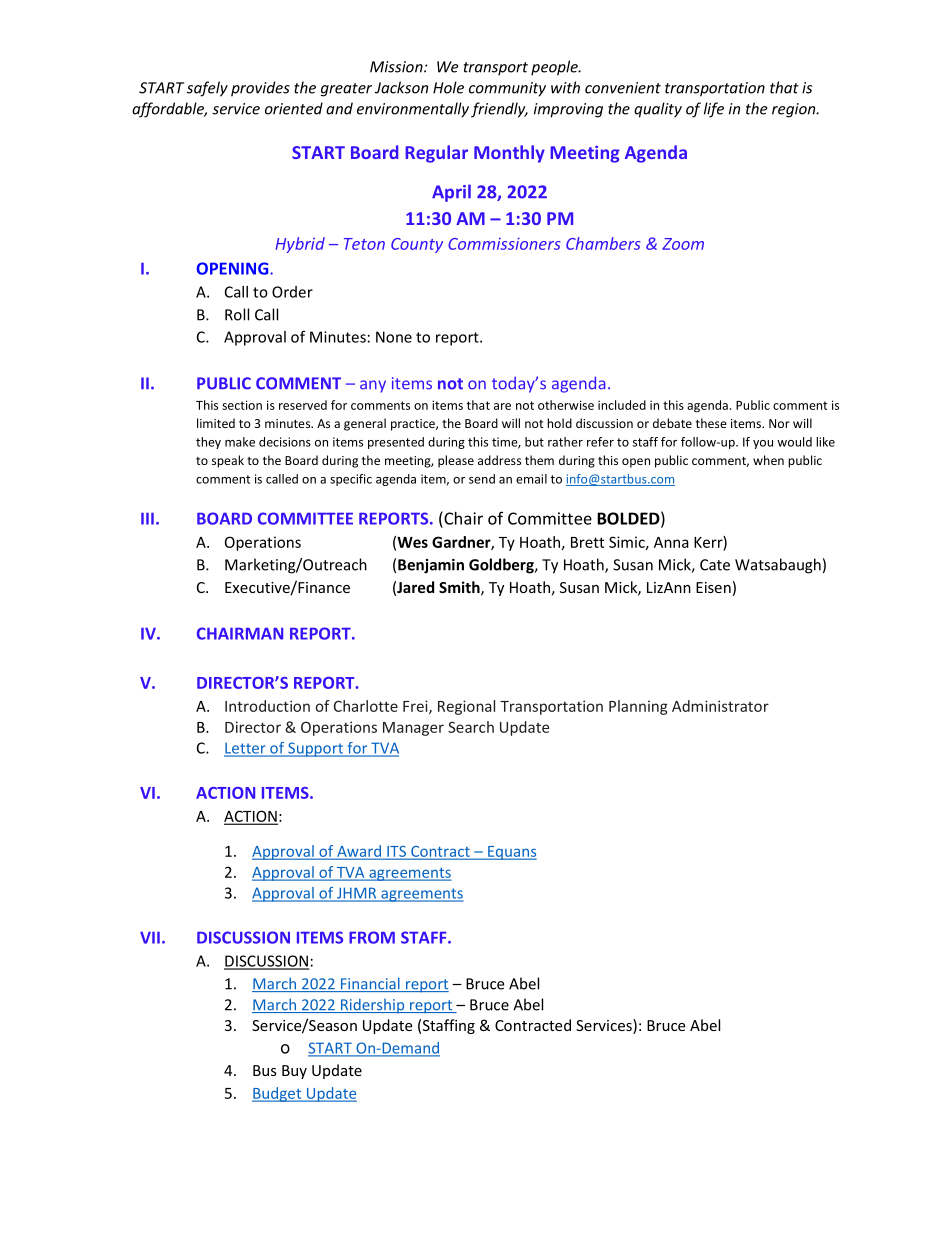  Describe the element at coordinates (278, 1094) in the page. I see `Budget` at that location.
